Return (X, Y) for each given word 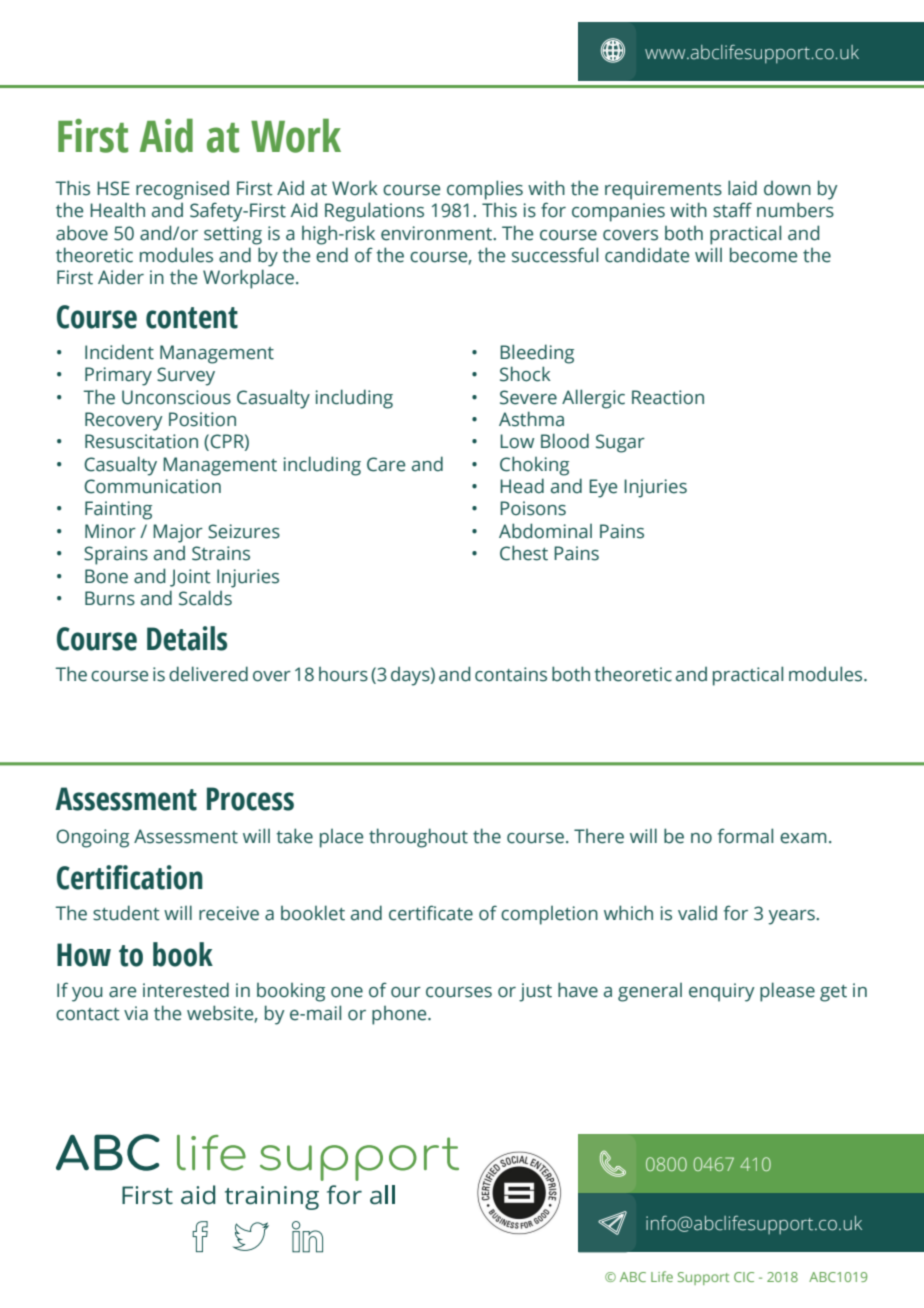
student (126, 913)
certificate (431, 913)
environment (437, 233)
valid (697, 913)
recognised (182, 190)
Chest (524, 553)
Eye (603, 488)
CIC (744, 1277)
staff (732, 210)
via (136, 1013)
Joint (190, 578)
